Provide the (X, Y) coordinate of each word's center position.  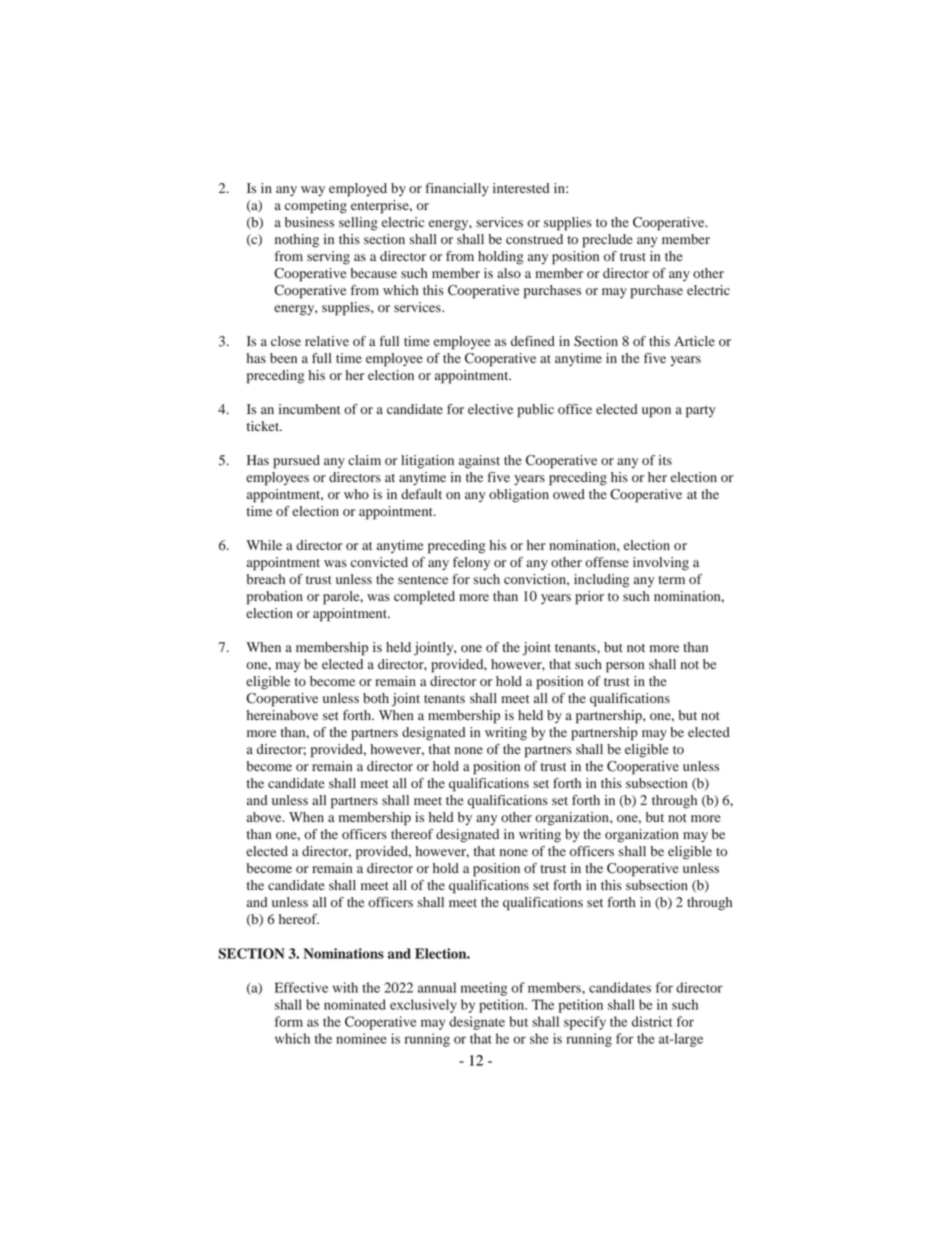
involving (661, 564)
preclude (608, 241)
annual (437, 987)
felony (471, 563)
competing (316, 207)
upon (656, 412)
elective (490, 409)
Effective (301, 987)
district (652, 1021)
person (625, 667)
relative (327, 341)
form (289, 1021)
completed (424, 598)
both (376, 698)
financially (457, 189)
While (264, 545)
